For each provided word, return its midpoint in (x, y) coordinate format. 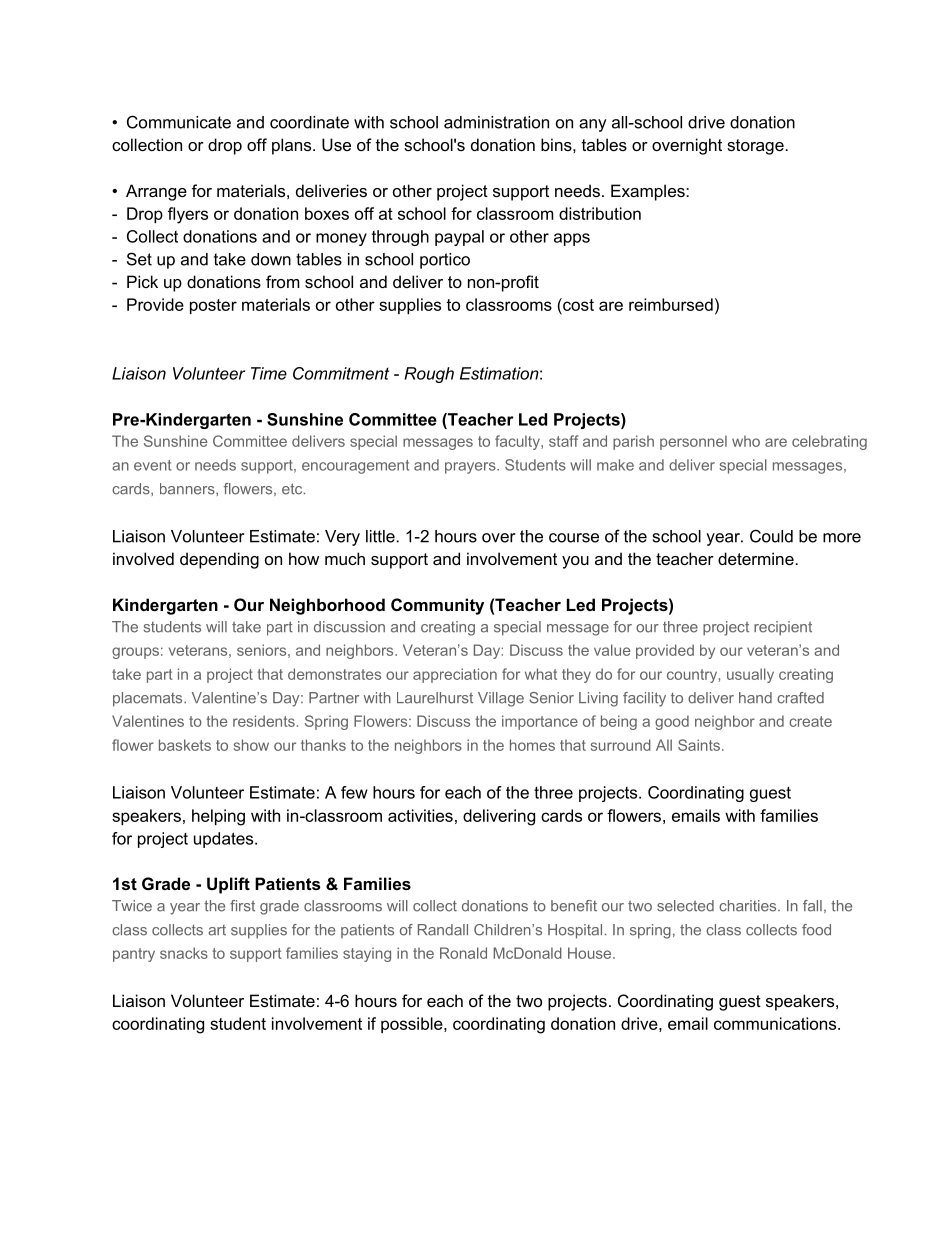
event (152, 465)
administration (496, 122)
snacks (184, 953)
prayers (471, 468)
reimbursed (671, 304)
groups (135, 653)
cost (577, 306)
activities (420, 815)
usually (750, 675)
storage (755, 147)
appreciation (455, 675)
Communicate (179, 122)
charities (749, 906)
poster (213, 306)
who (746, 441)
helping (218, 817)
